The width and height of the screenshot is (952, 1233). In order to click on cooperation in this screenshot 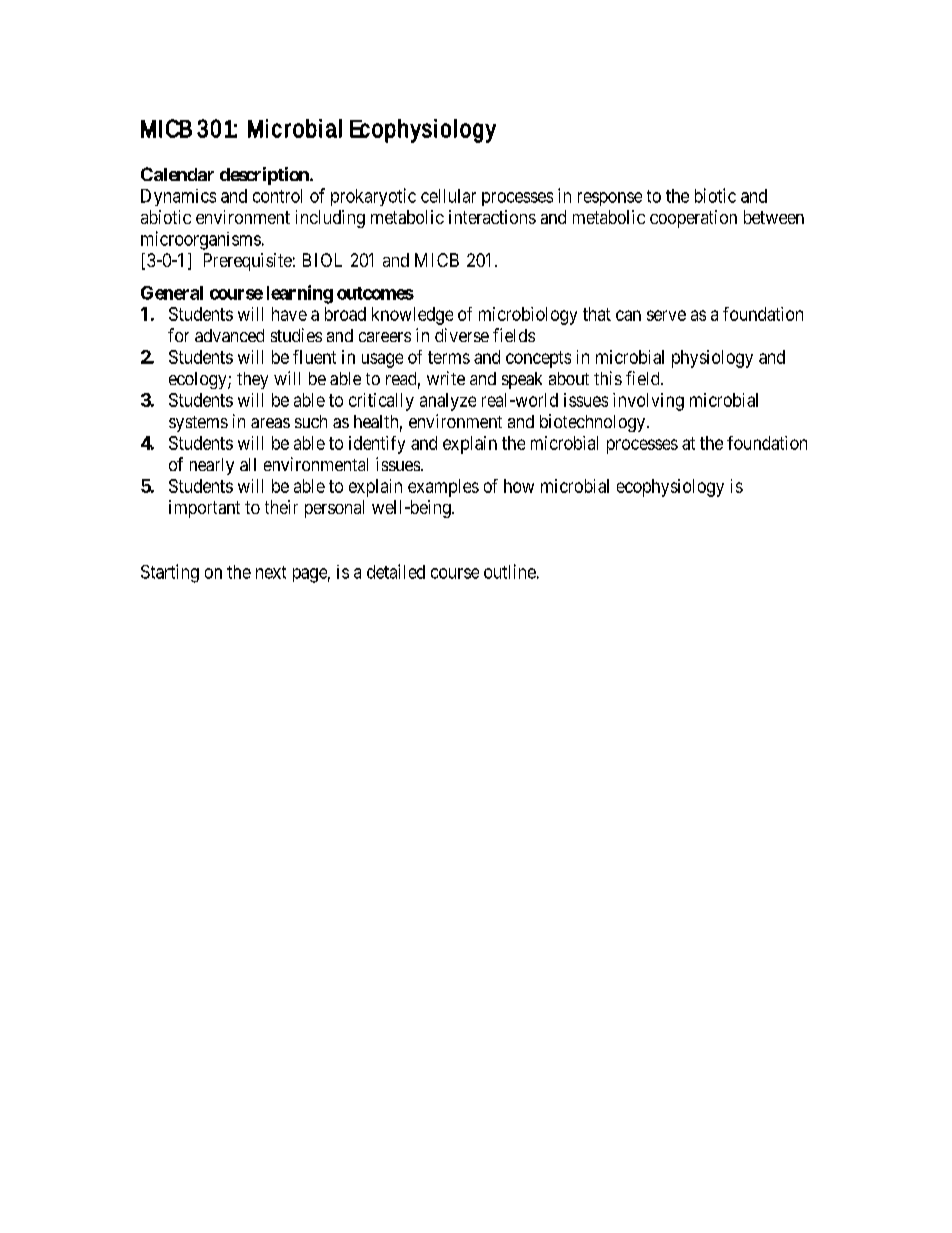, I will do `click(693, 219)`.
